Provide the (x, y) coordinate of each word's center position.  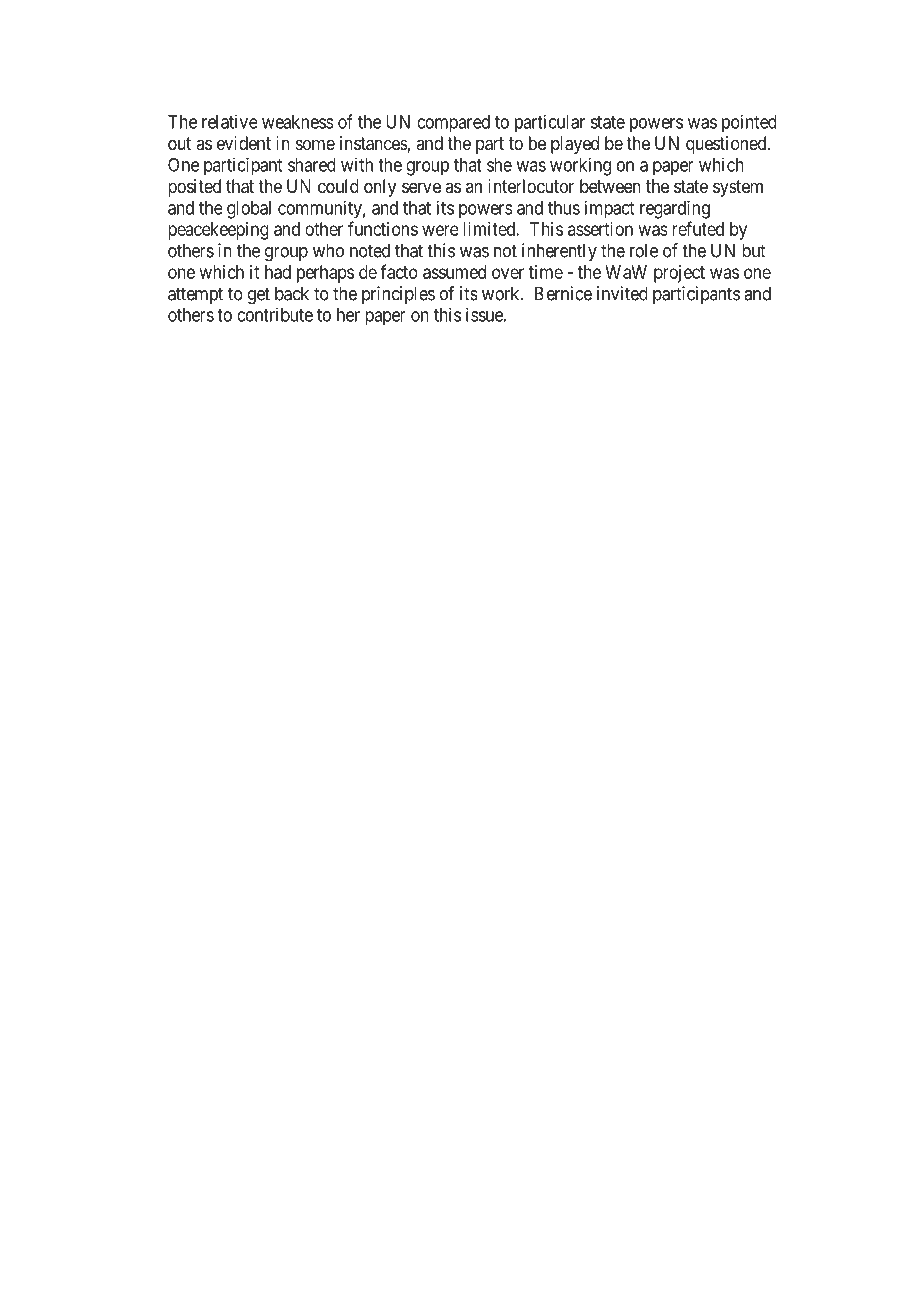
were (440, 230)
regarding (675, 209)
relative (229, 122)
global (249, 210)
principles (398, 295)
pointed (749, 123)
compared (453, 124)
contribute (275, 315)
